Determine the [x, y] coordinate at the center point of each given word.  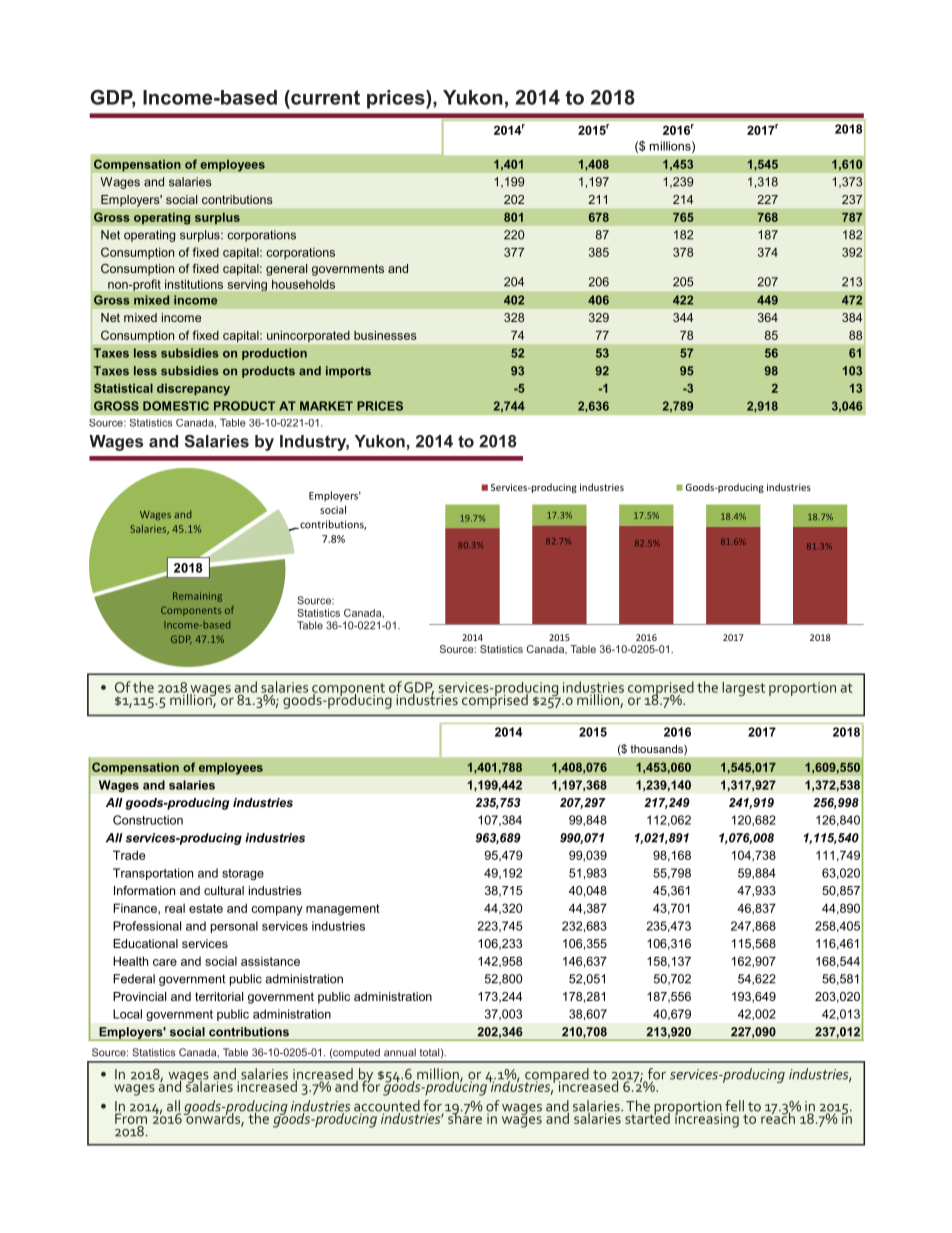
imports [348, 372]
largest [743, 689]
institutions [194, 284]
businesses [385, 335]
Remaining [197, 597]
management [343, 910]
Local [127, 1014]
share [464, 1117]
